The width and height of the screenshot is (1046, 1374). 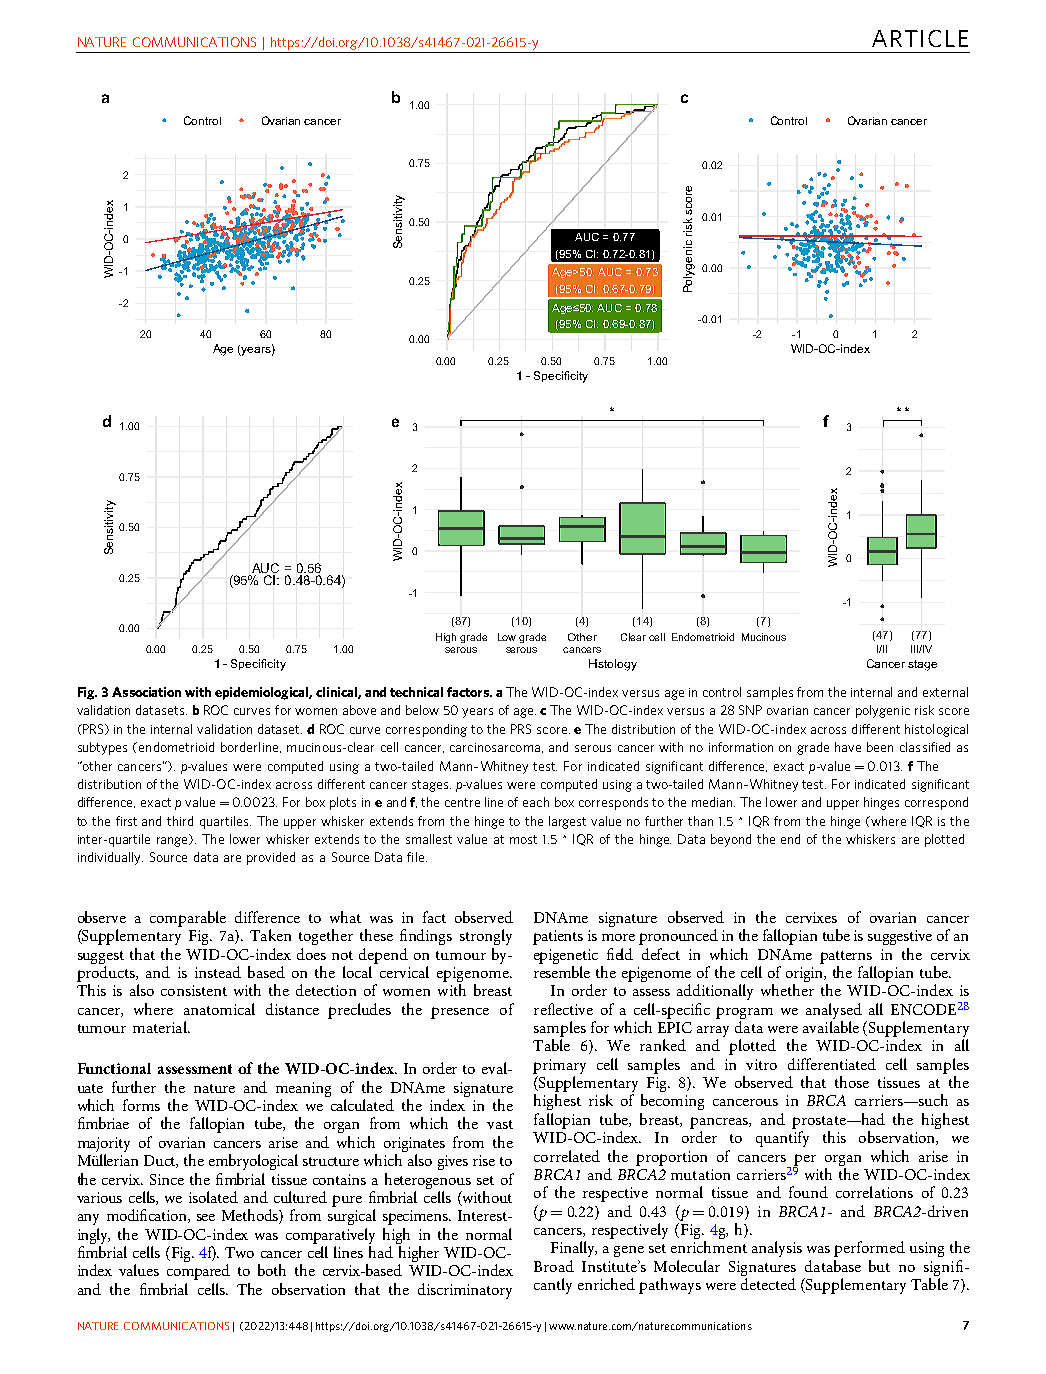 I want to click on patterns, so click(x=846, y=957).
